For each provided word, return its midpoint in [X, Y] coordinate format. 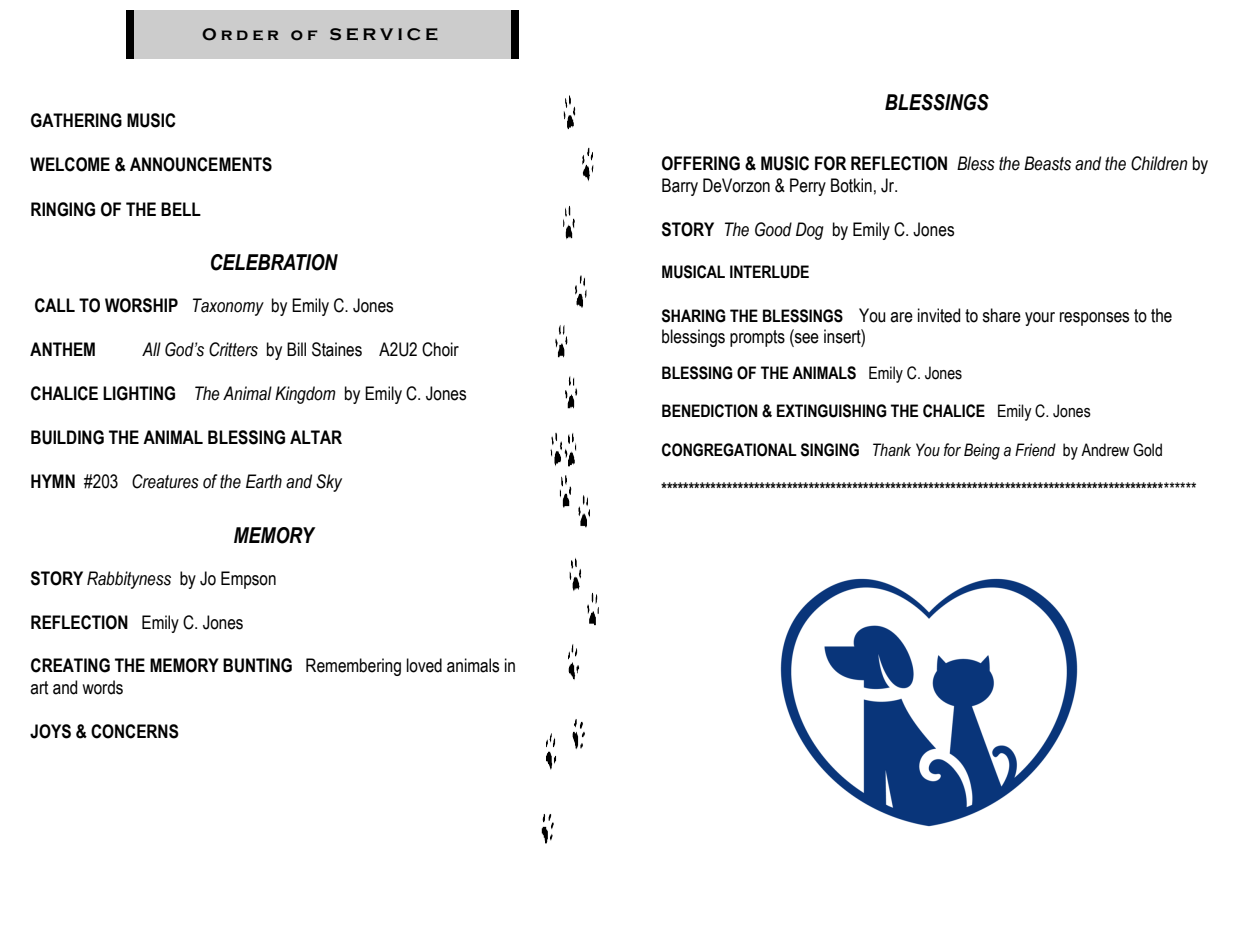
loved [424, 665]
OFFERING [701, 163]
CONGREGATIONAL [729, 450]
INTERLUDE [769, 272]
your [1040, 319]
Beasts [1047, 163]
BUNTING [257, 665]
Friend [1035, 450]
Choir [440, 349]
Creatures [165, 481]
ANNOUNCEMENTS [201, 164]
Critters [233, 349]
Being [982, 451]
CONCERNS [135, 731]
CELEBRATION [274, 262]
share [1001, 315]
